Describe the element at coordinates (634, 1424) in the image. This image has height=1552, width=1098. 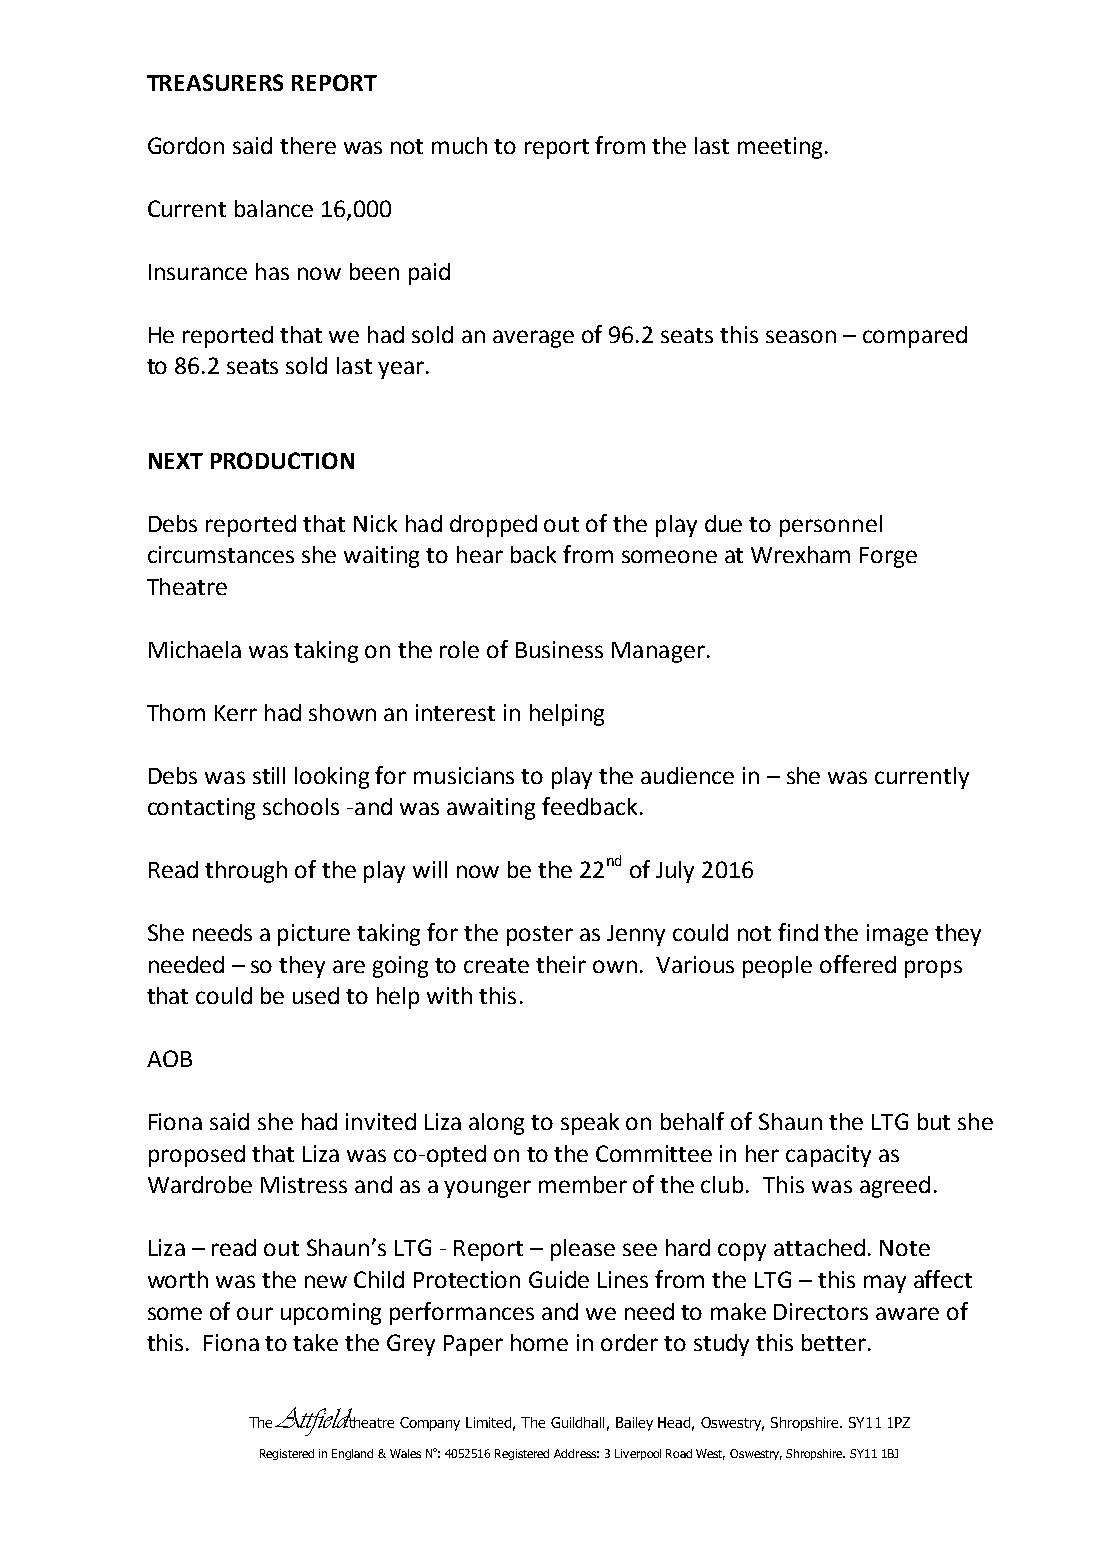
I see `Bailey` at that location.
